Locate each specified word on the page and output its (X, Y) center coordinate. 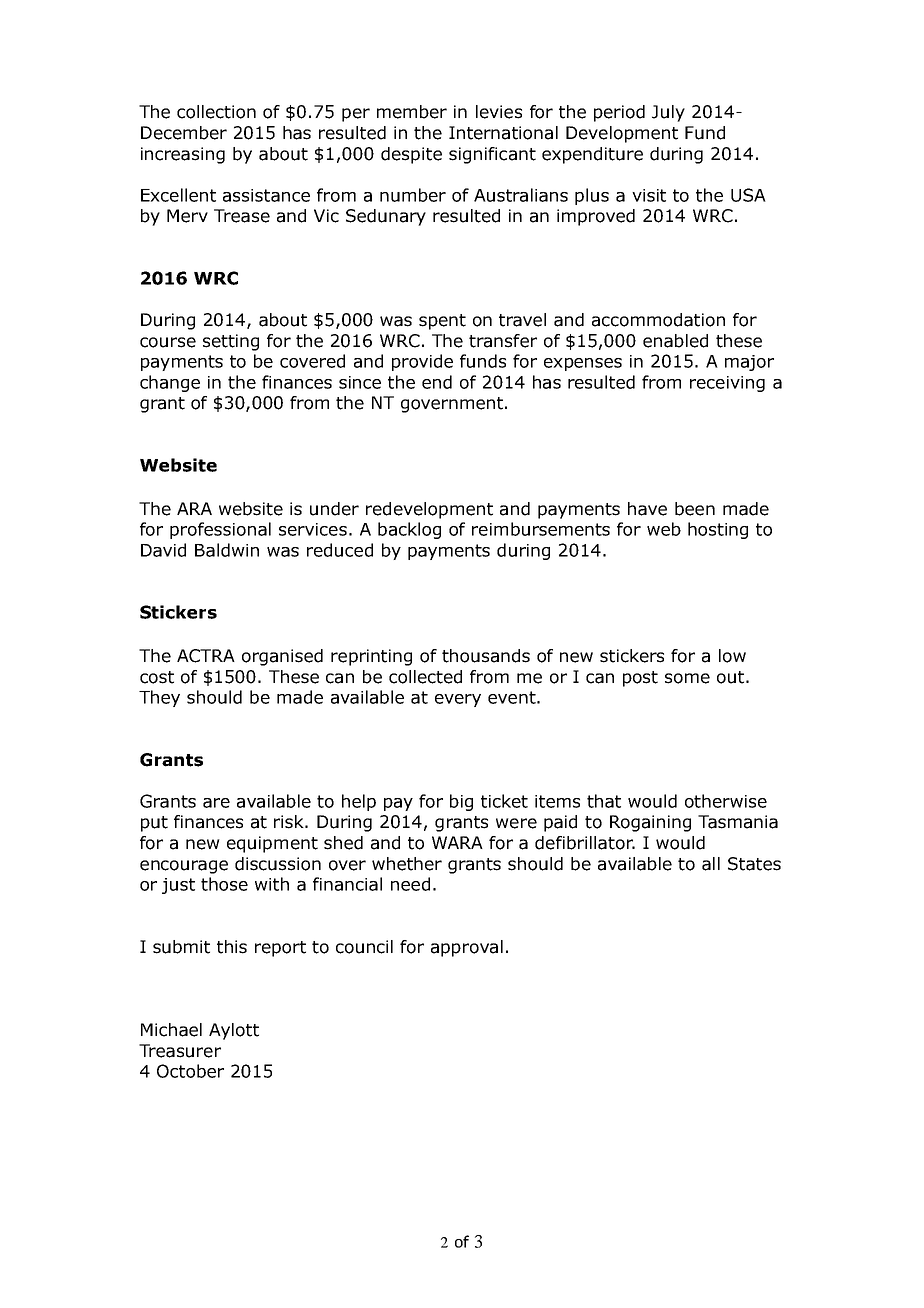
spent (442, 322)
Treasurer (180, 1051)
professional (220, 530)
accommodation (658, 320)
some (687, 678)
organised (282, 657)
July (668, 113)
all (711, 864)
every (458, 700)
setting (231, 342)
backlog (409, 530)
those (224, 884)
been (695, 509)
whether (407, 864)
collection (216, 112)
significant (492, 155)
